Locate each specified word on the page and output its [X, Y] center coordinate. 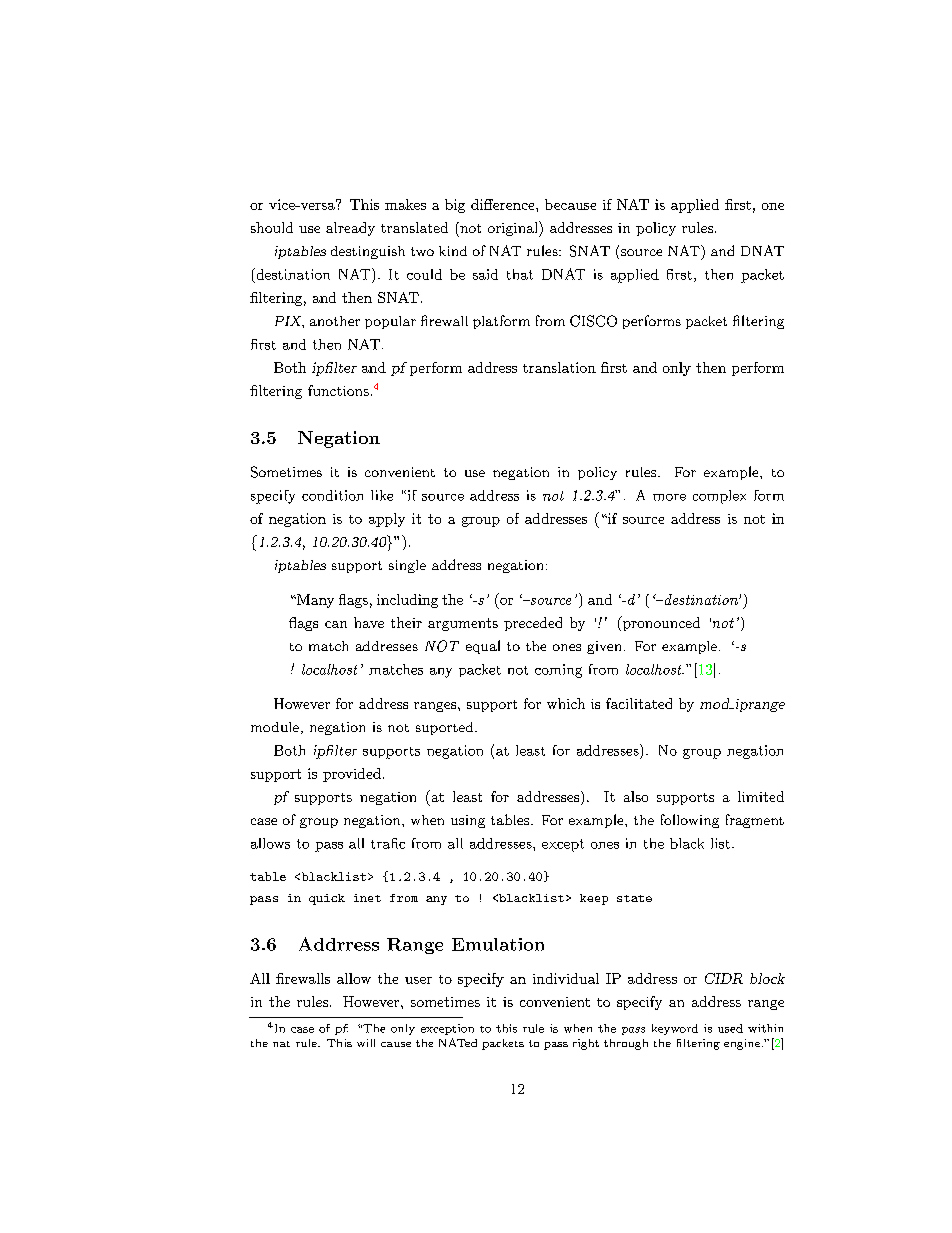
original [514, 229]
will [366, 1043]
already [350, 229]
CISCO [593, 321]
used [730, 1028]
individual [566, 978]
